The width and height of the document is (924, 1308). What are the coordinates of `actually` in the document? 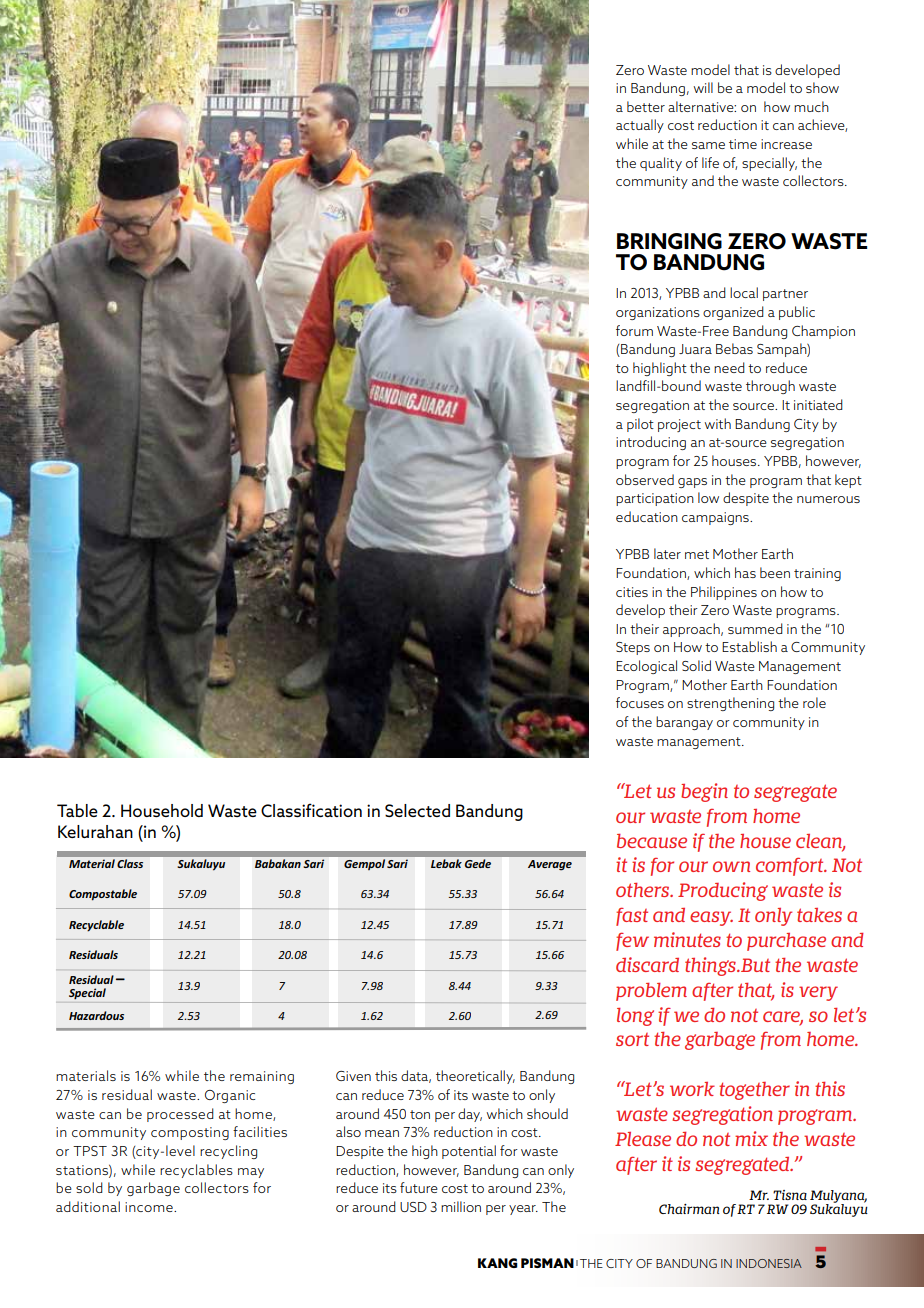 It's located at (640, 126).
